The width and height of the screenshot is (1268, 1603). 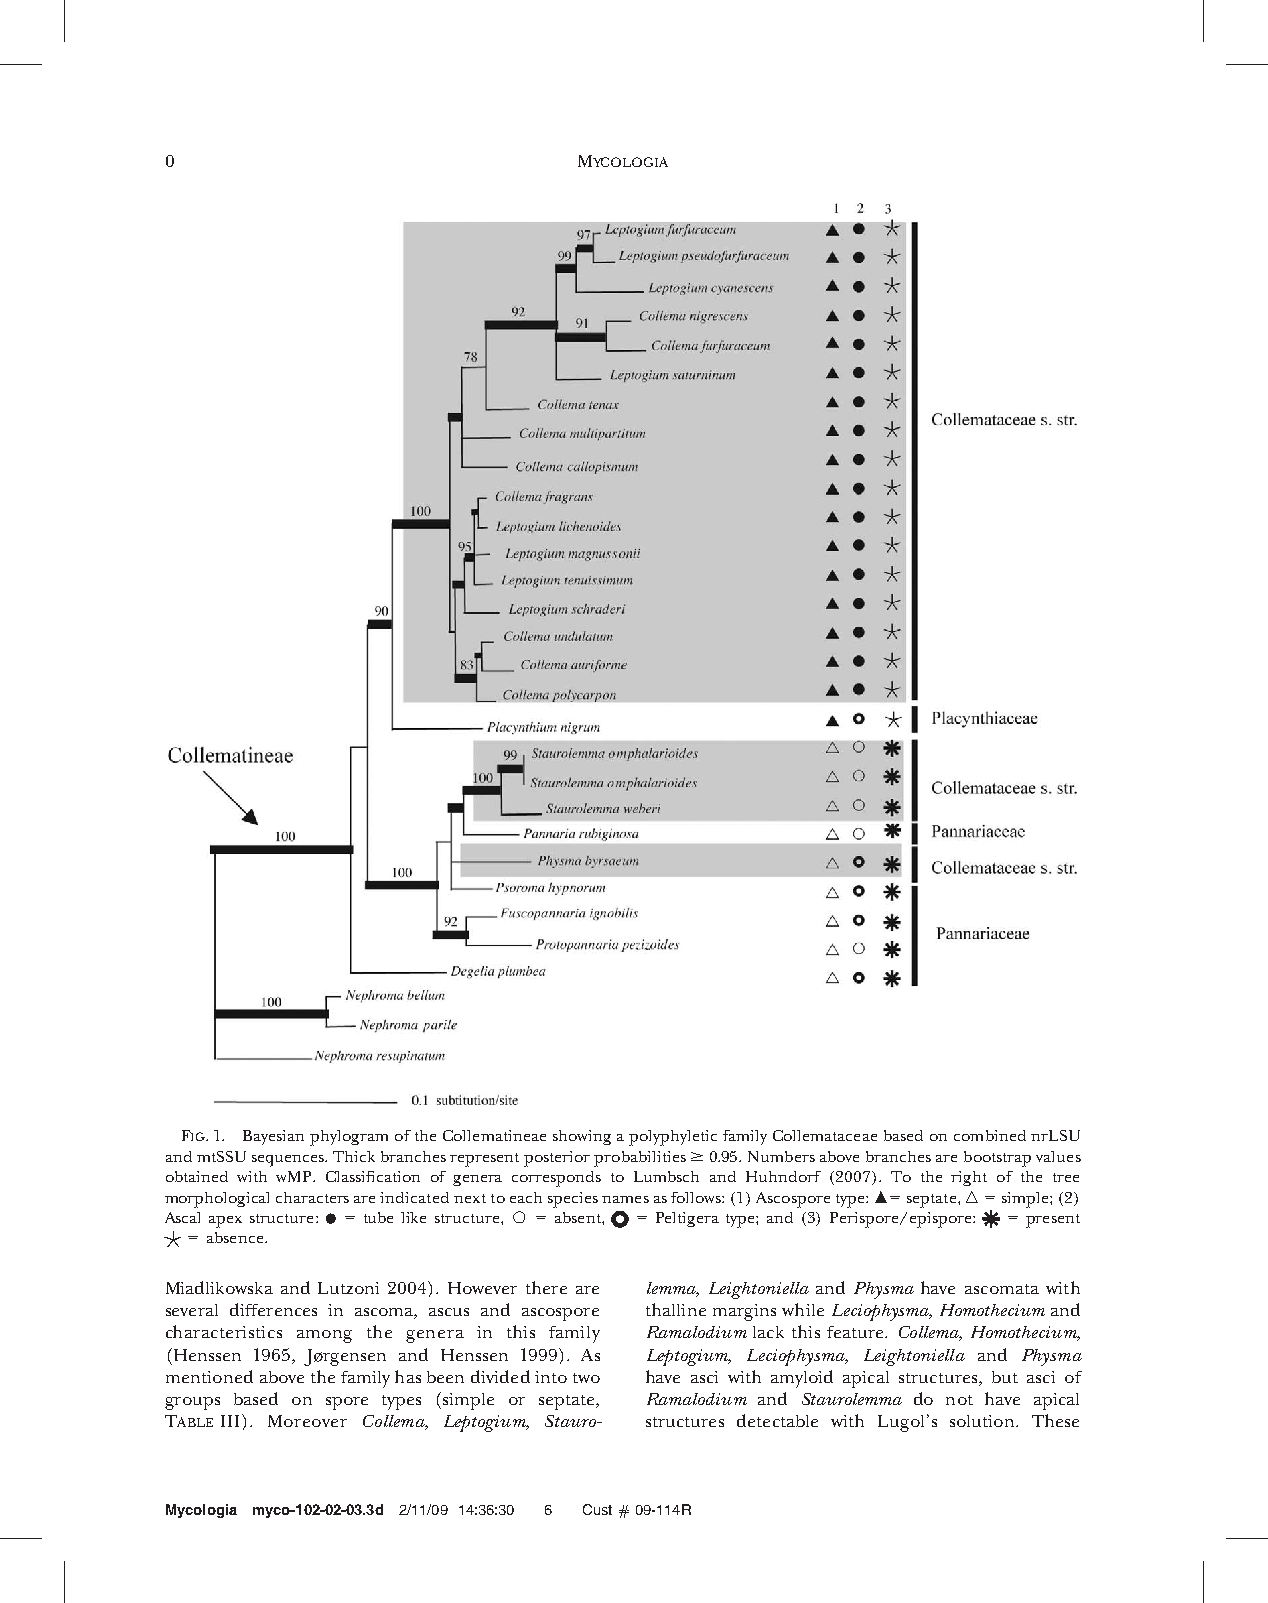 I want to click on solution, so click(x=983, y=1421).
